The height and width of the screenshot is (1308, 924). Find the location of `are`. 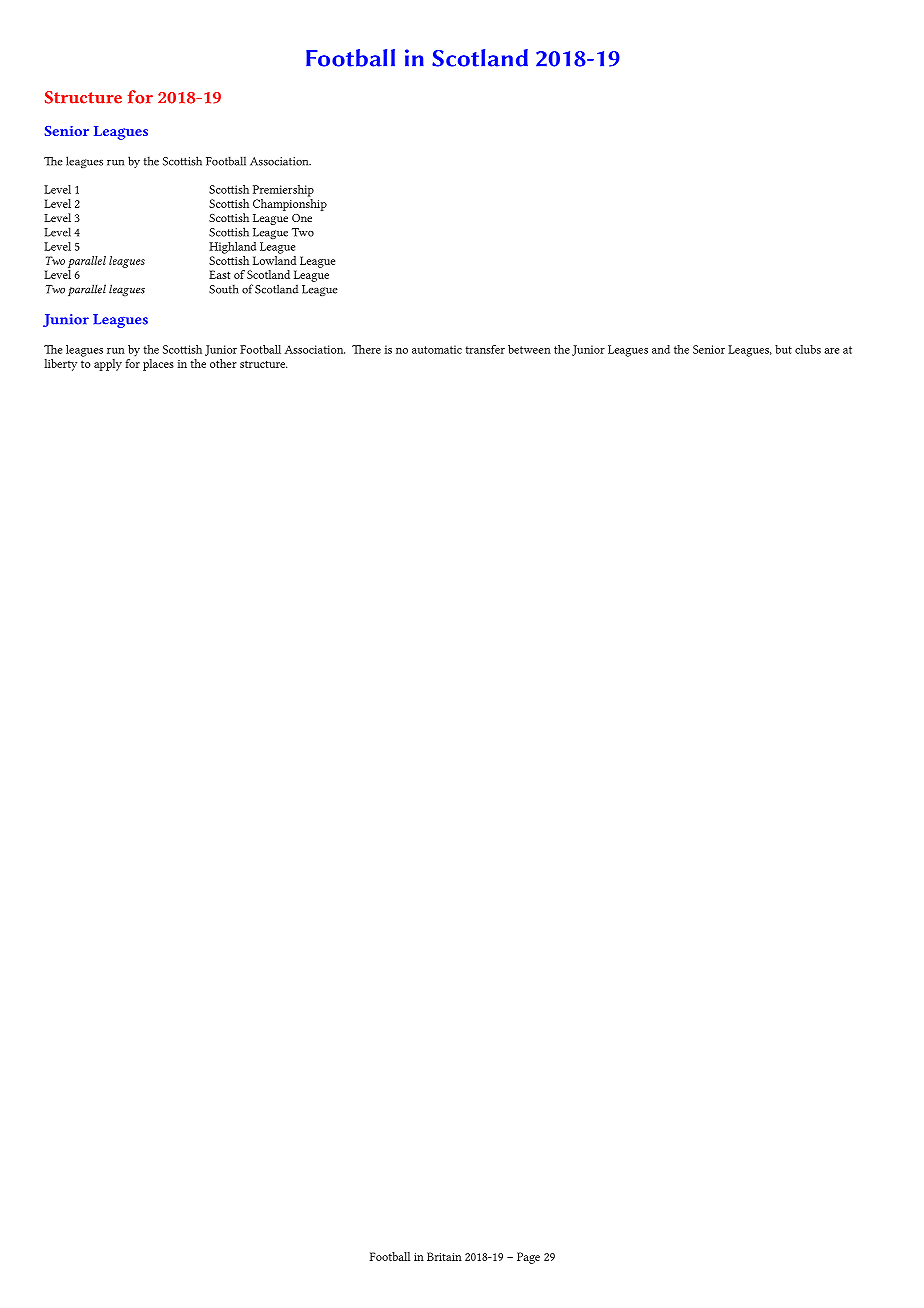

are is located at coordinates (831, 351).
